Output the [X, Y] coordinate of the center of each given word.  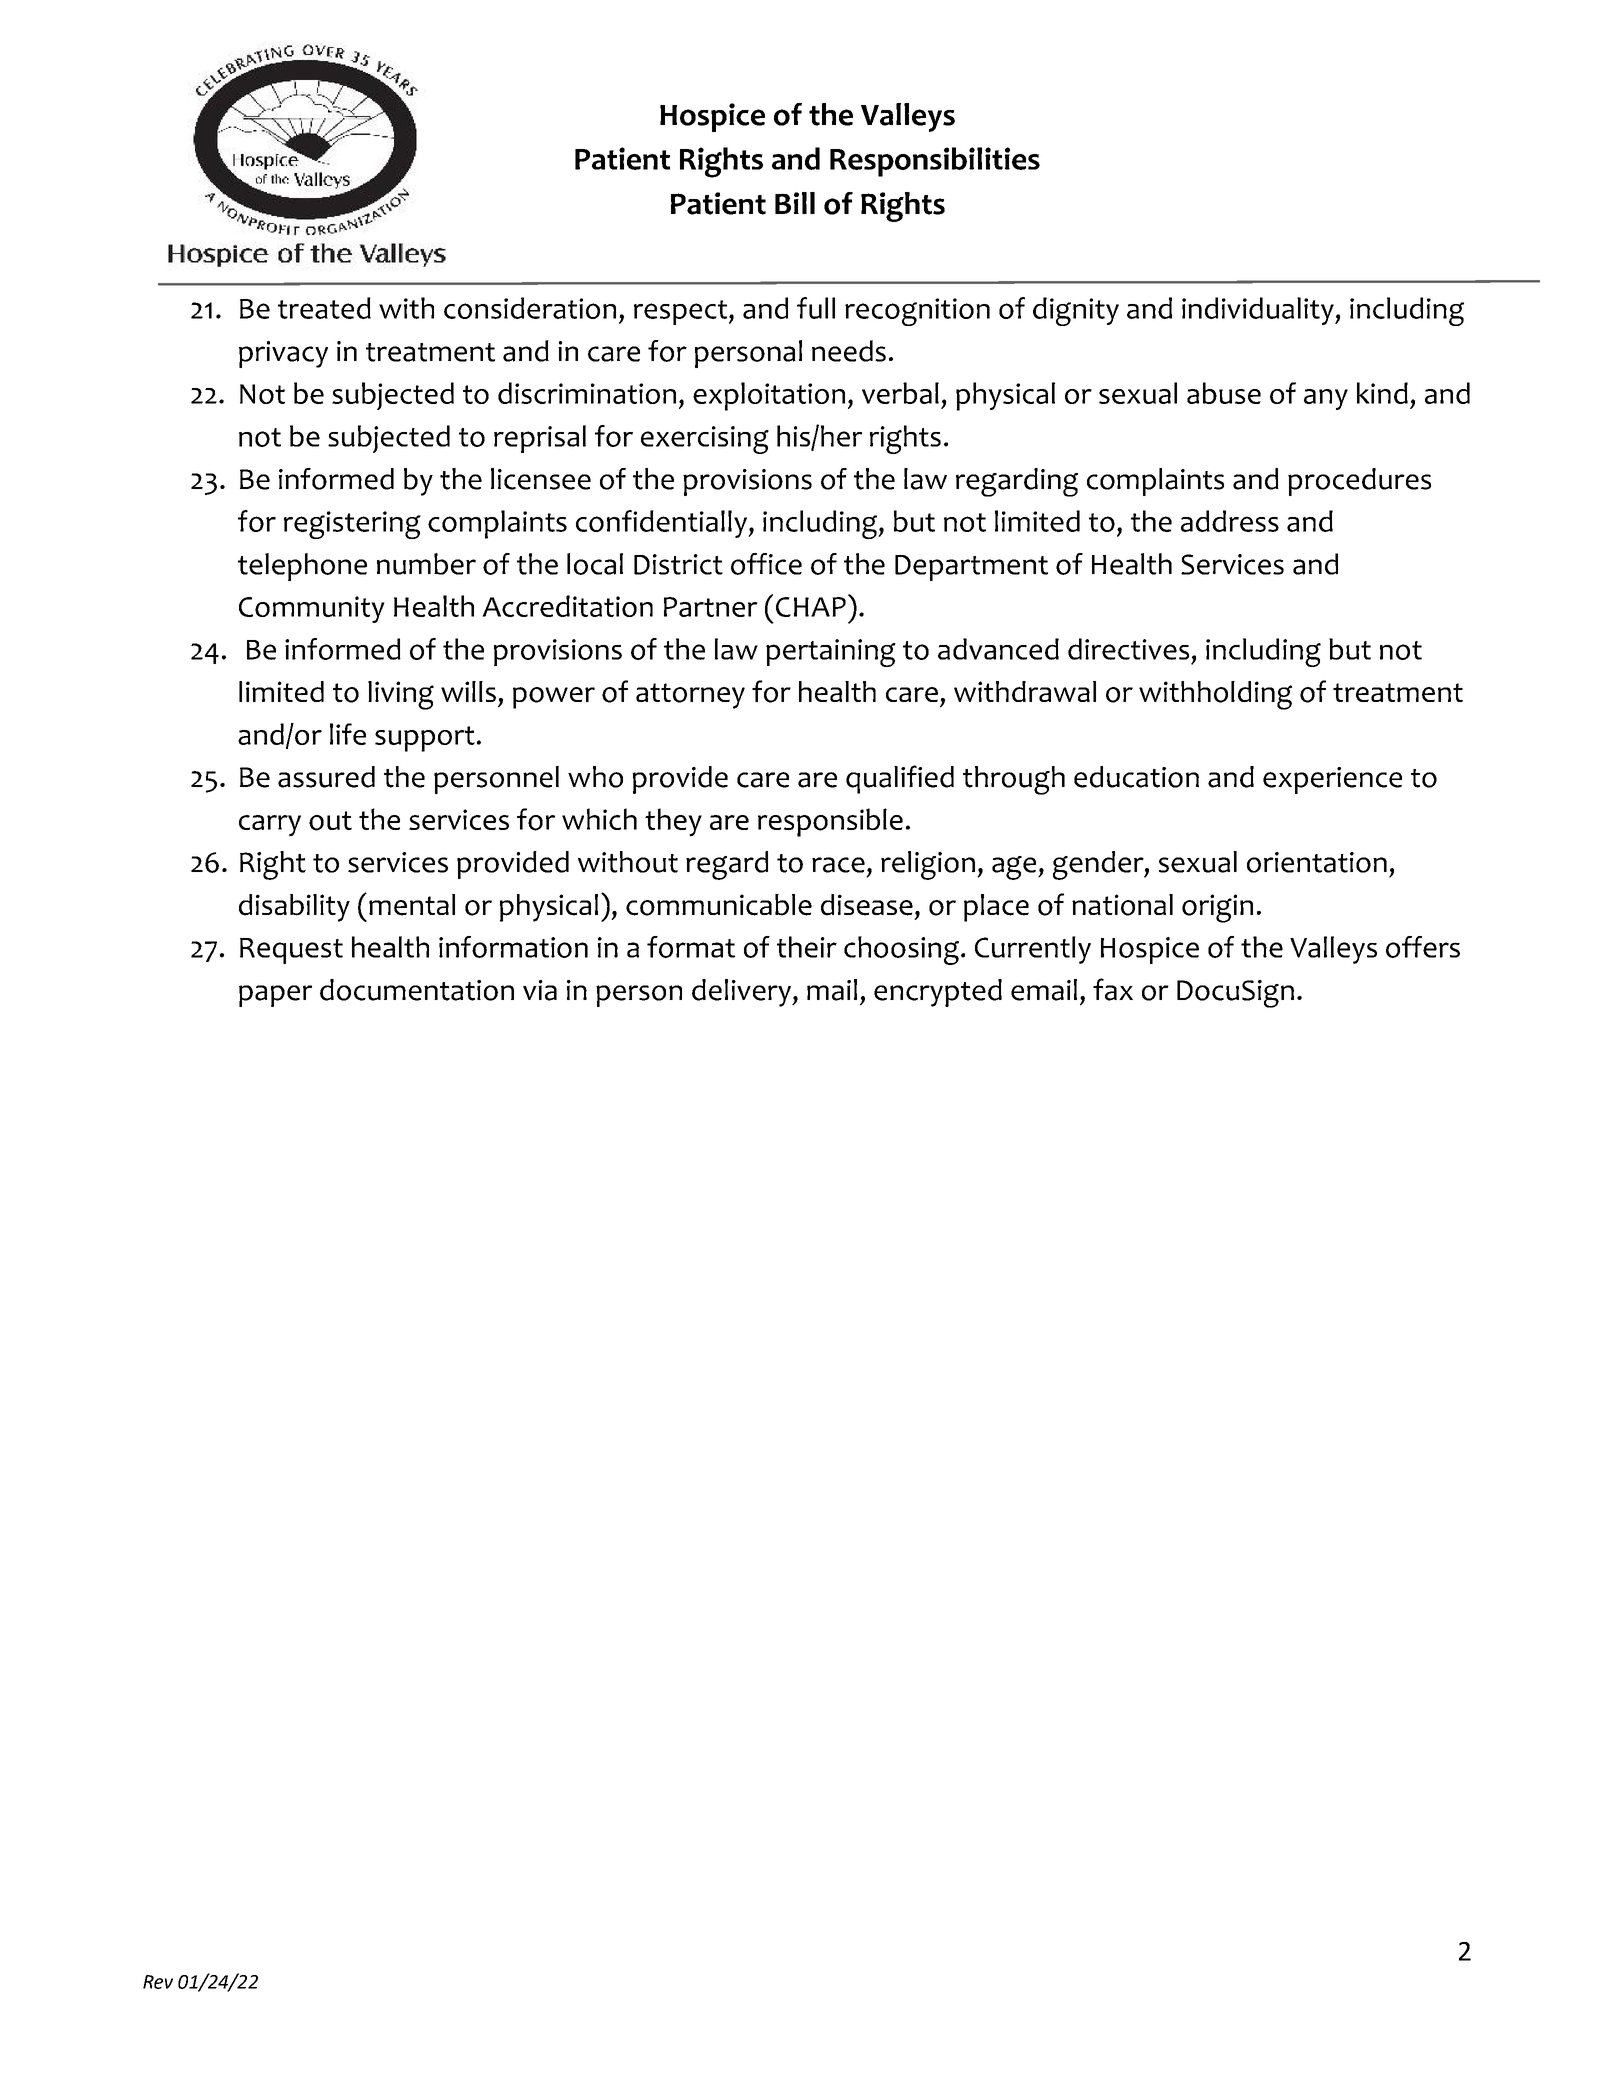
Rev [158, 1982]
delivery [742, 993]
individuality [1259, 311]
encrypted [938, 993]
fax [1113, 989]
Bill [795, 203]
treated [324, 308]
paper [275, 996]
